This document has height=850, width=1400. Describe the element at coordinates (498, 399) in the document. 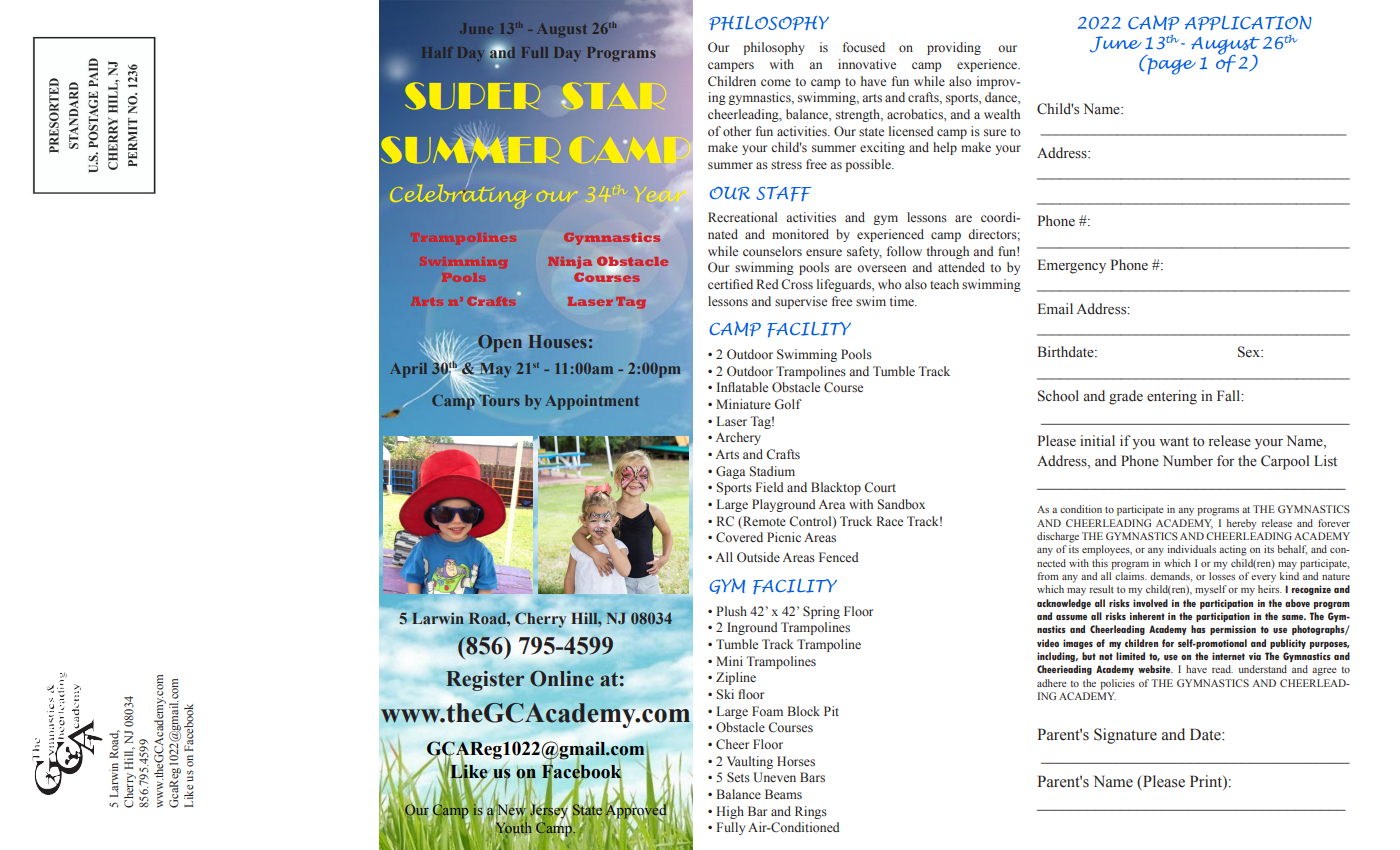

I see `Tours` at that location.
